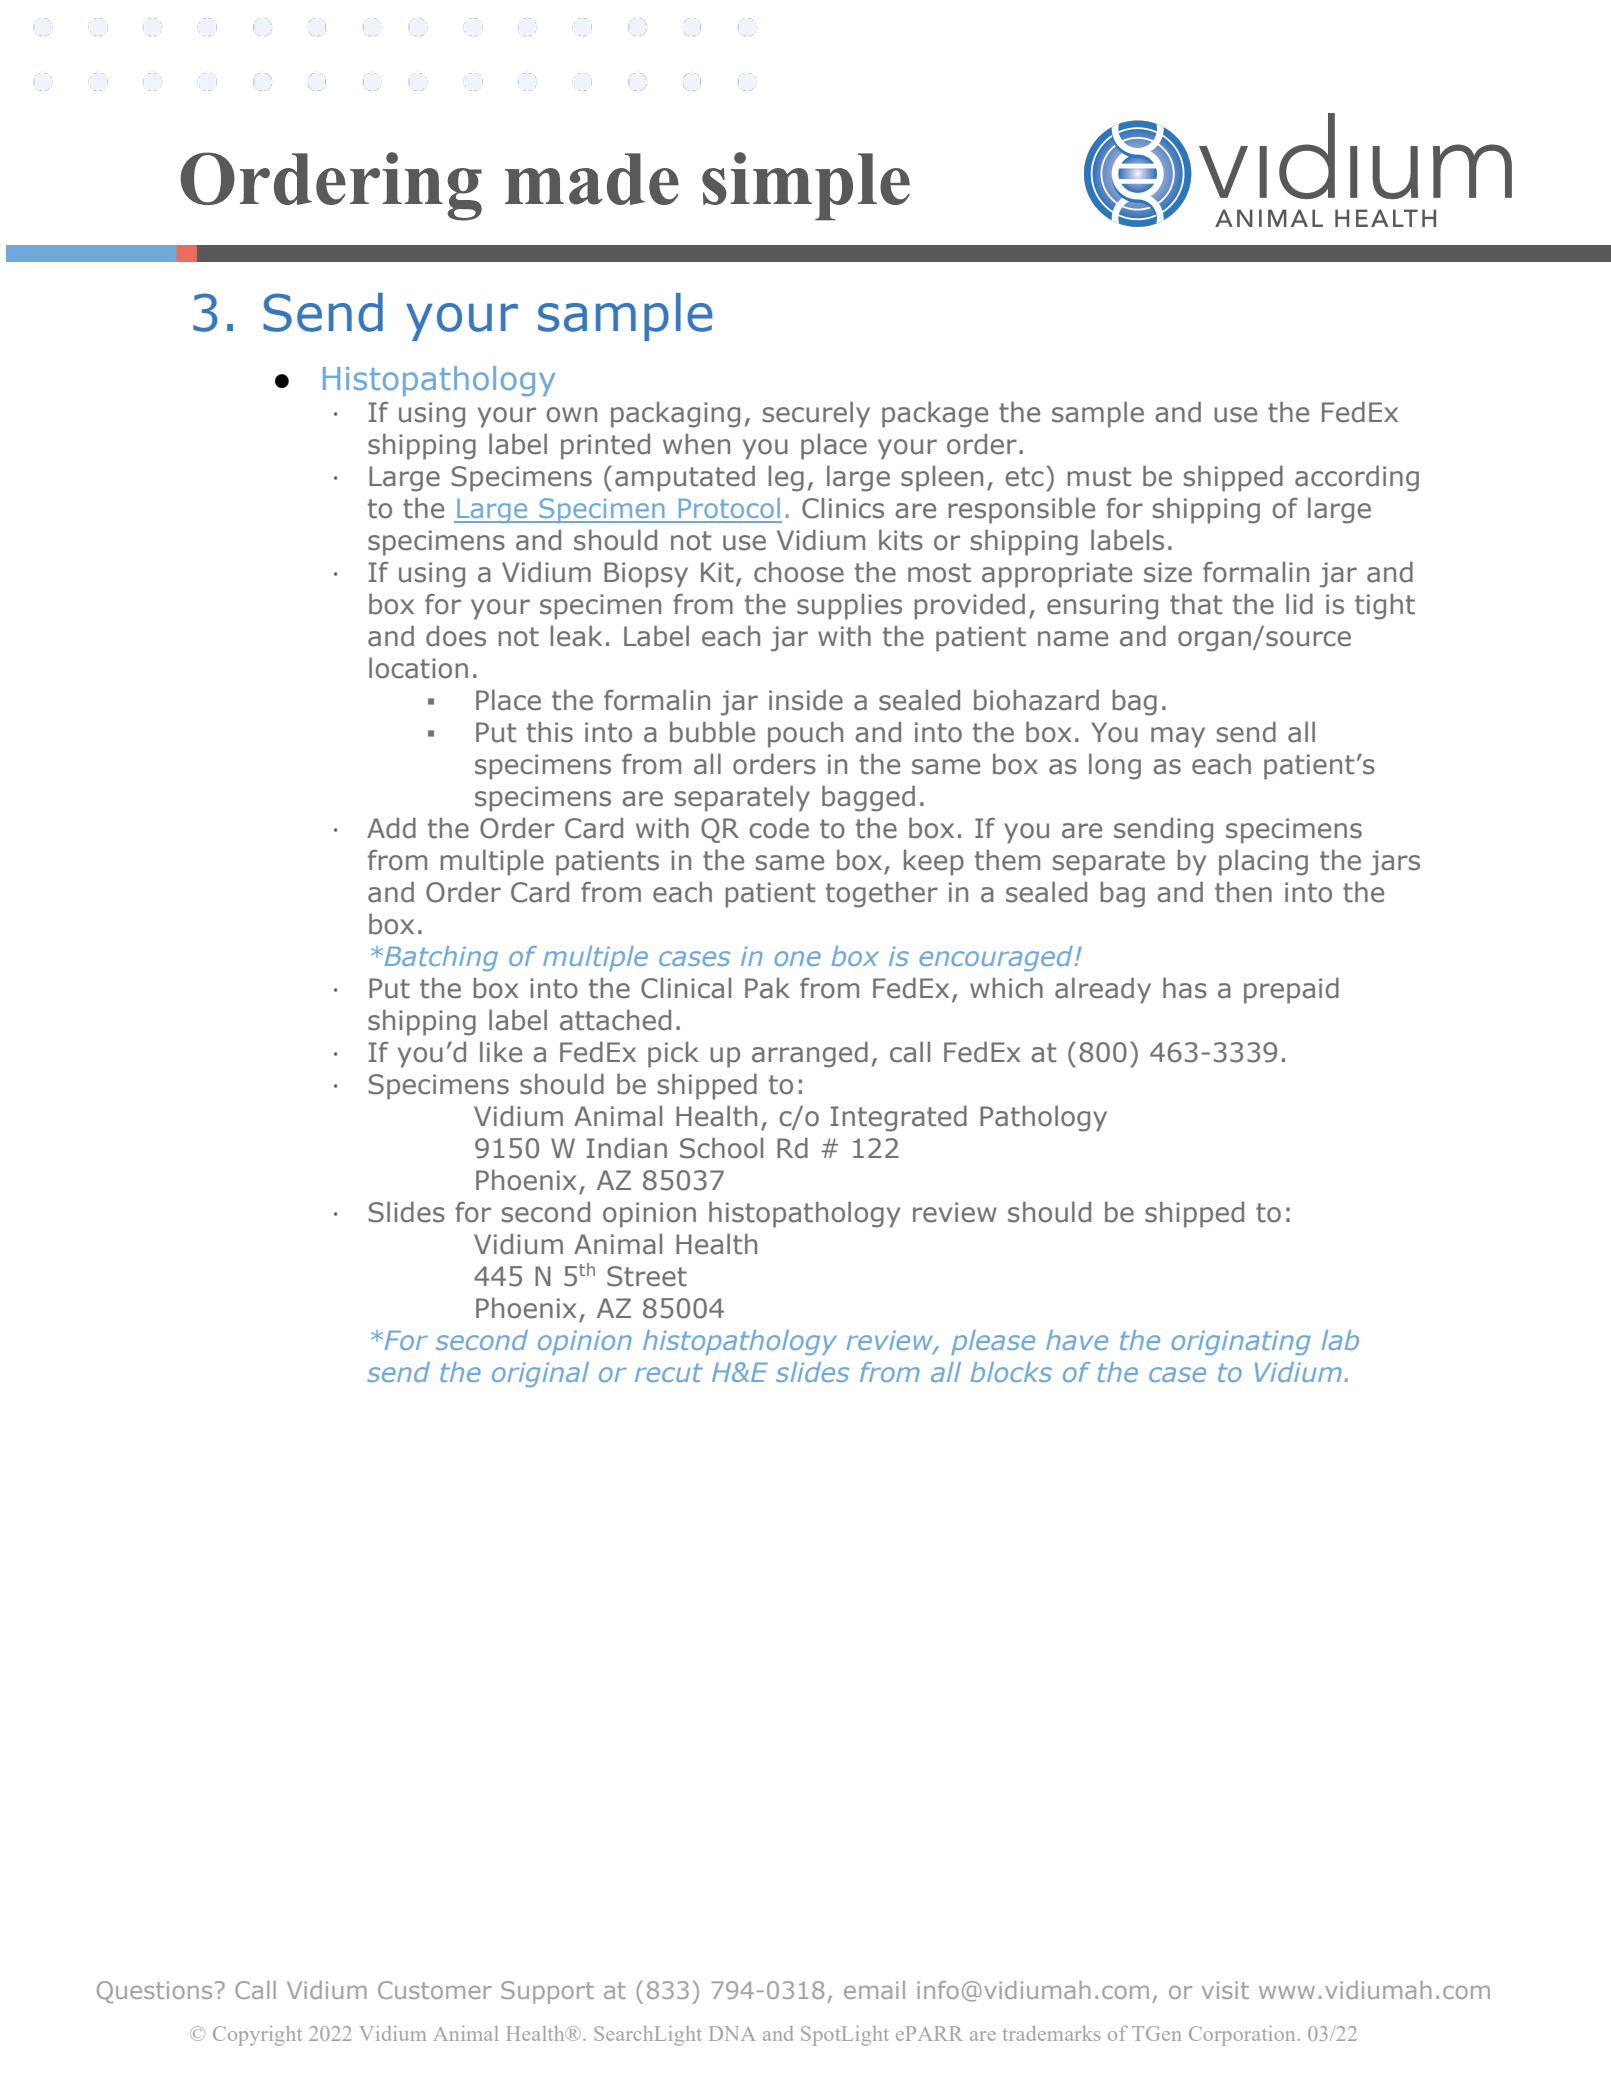  What do you see at coordinates (1241, 1343) in the page?
I see `originating` at bounding box center [1241, 1343].
